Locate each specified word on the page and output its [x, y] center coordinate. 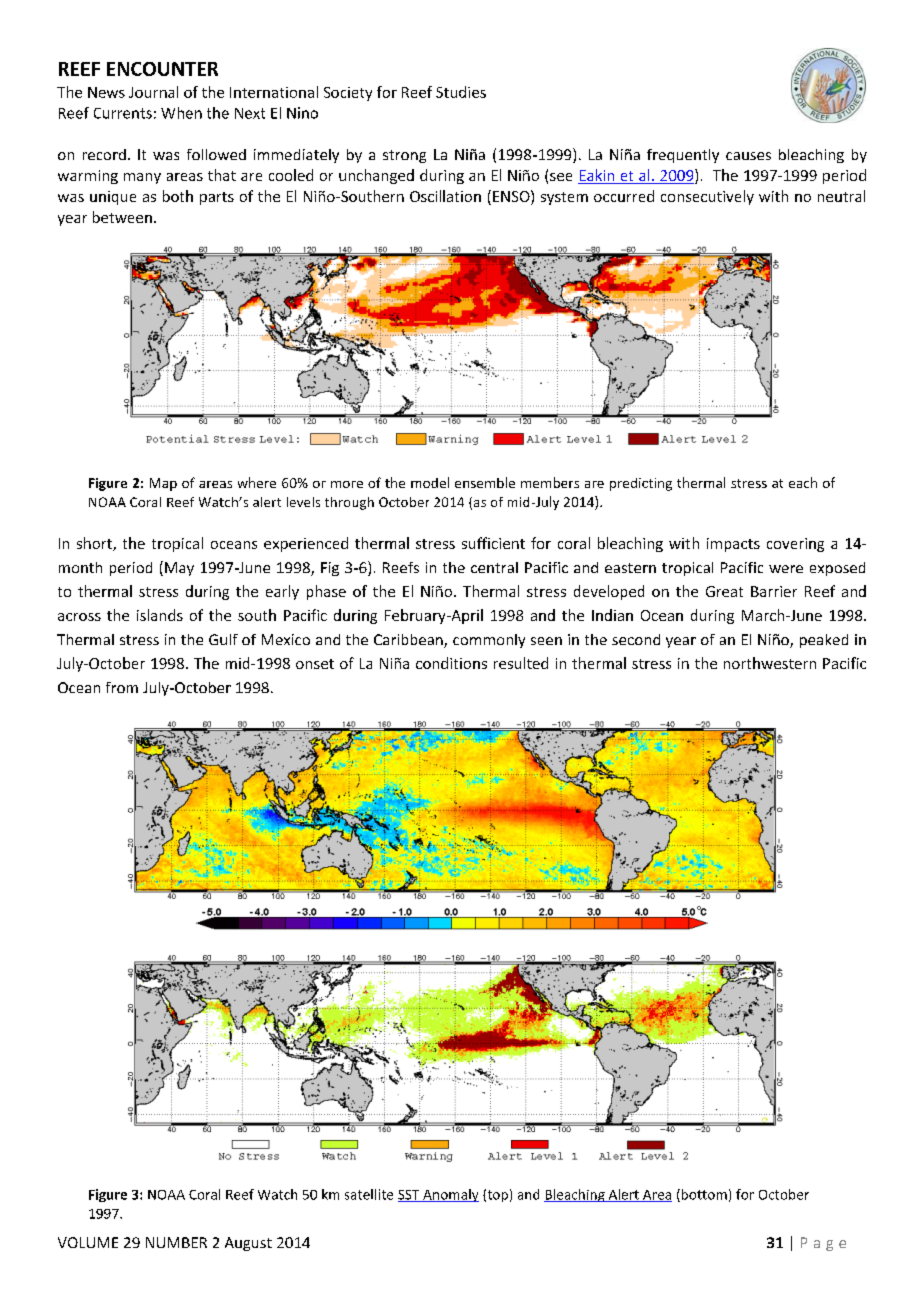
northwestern [770, 663]
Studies [461, 92]
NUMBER [176, 1242]
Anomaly [450, 1195]
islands [160, 615]
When [181, 113]
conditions [451, 663]
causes [748, 156]
